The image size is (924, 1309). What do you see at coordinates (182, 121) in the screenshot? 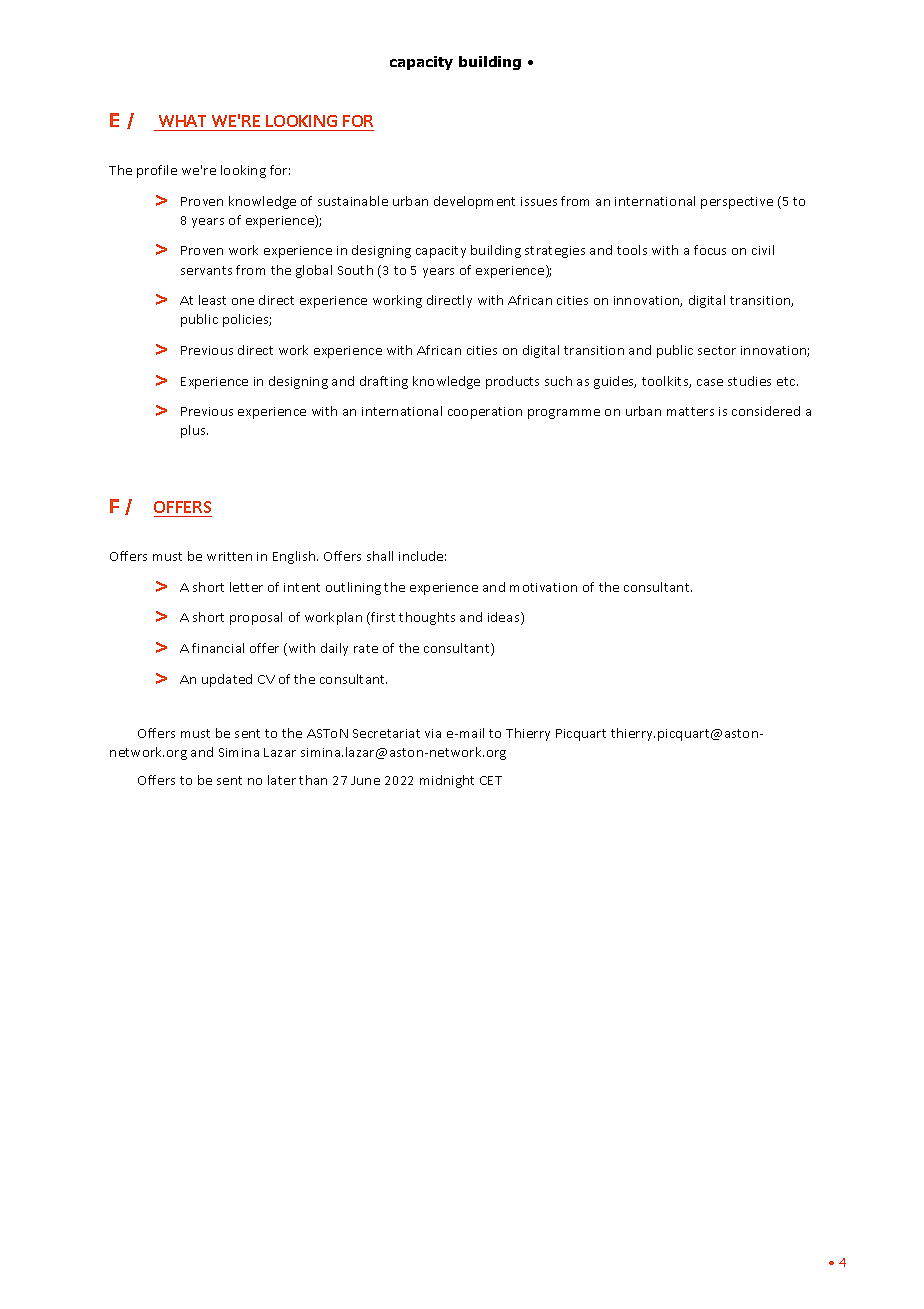
I see `WHAT` at bounding box center [182, 121].
